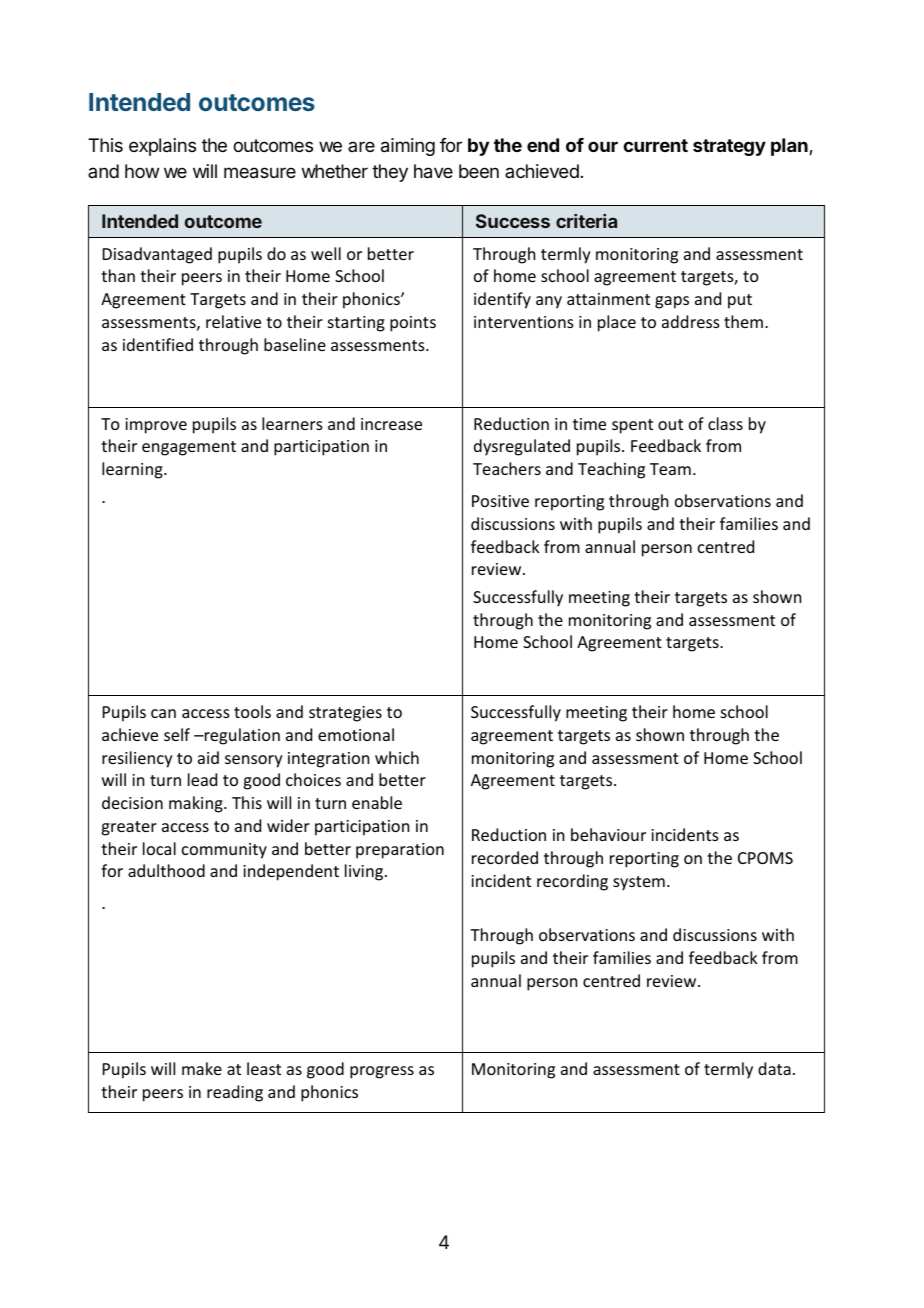 The image size is (924, 1308). What do you see at coordinates (433, 171) in the page?
I see `have` at bounding box center [433, 171].
